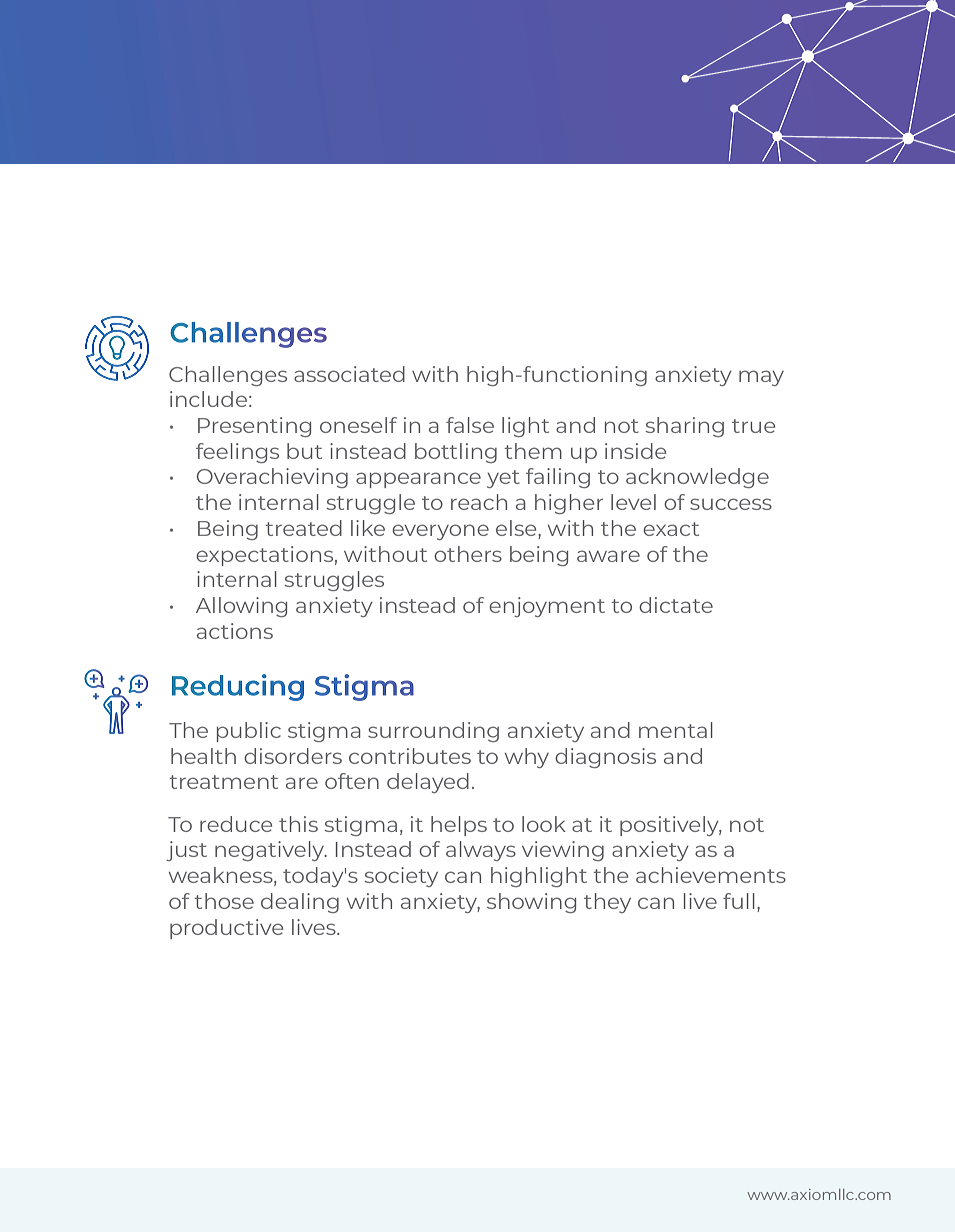  What do you see at coordinates (254, 427) in the screenshot?
I see `Presenting` at bounding box center [254, 427].
